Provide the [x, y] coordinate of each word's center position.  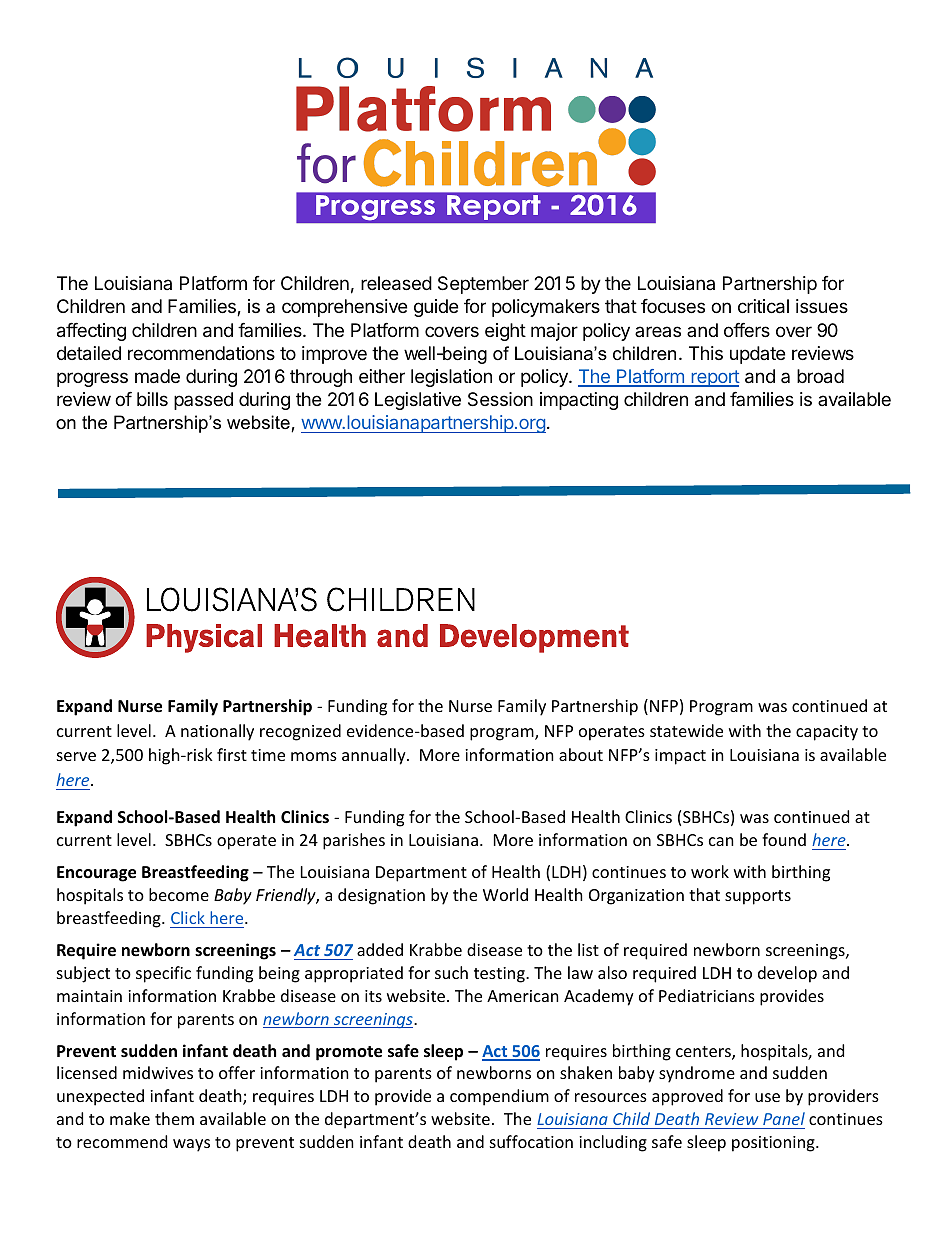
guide [436, 308]
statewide [686, 730]
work [710, 871]
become [179, 894]
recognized [300, 732]
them [174, 1118]
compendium [499, 1097]
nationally [217, 732]
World [505, 894]
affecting [91, 332]
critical [763, 306]
